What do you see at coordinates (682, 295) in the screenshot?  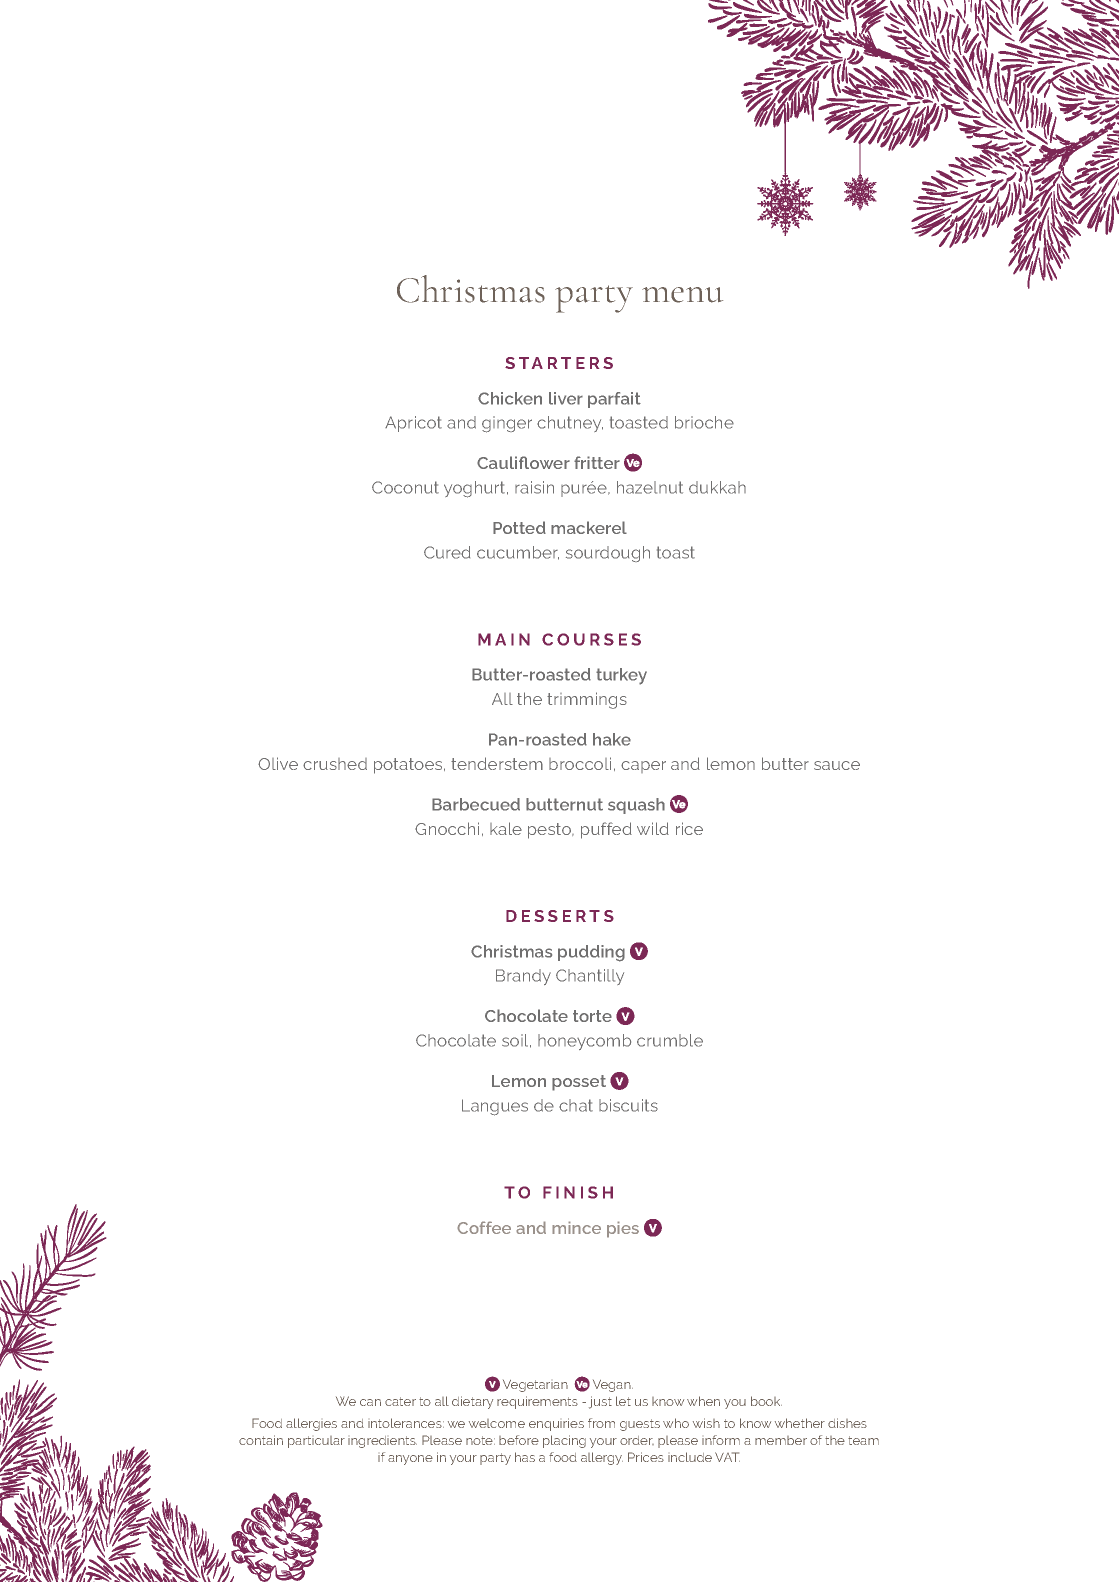 I see `menu` at bounding box center [682, 295].
